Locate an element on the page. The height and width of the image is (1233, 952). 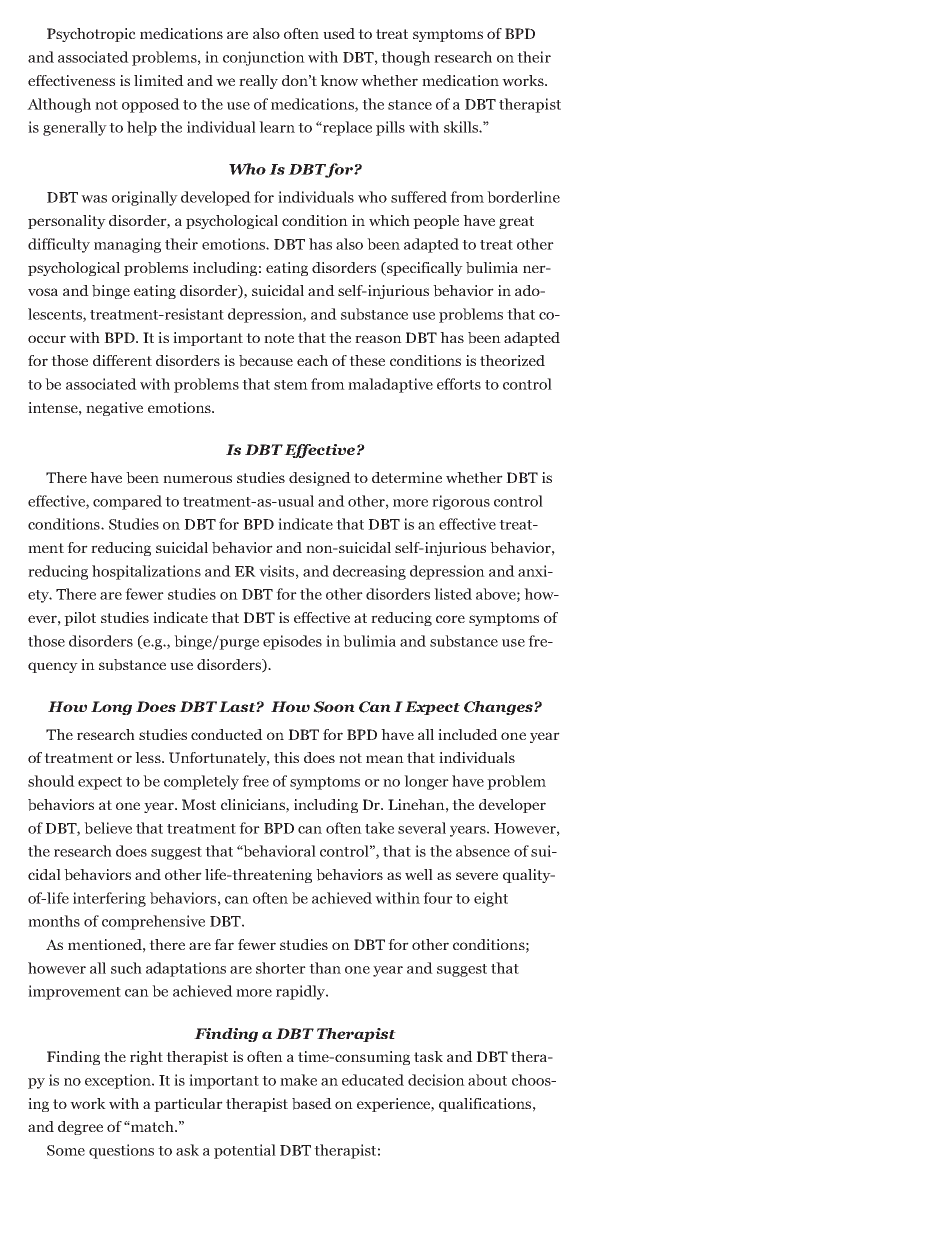
efforts is located at coordinates (459, 384).
